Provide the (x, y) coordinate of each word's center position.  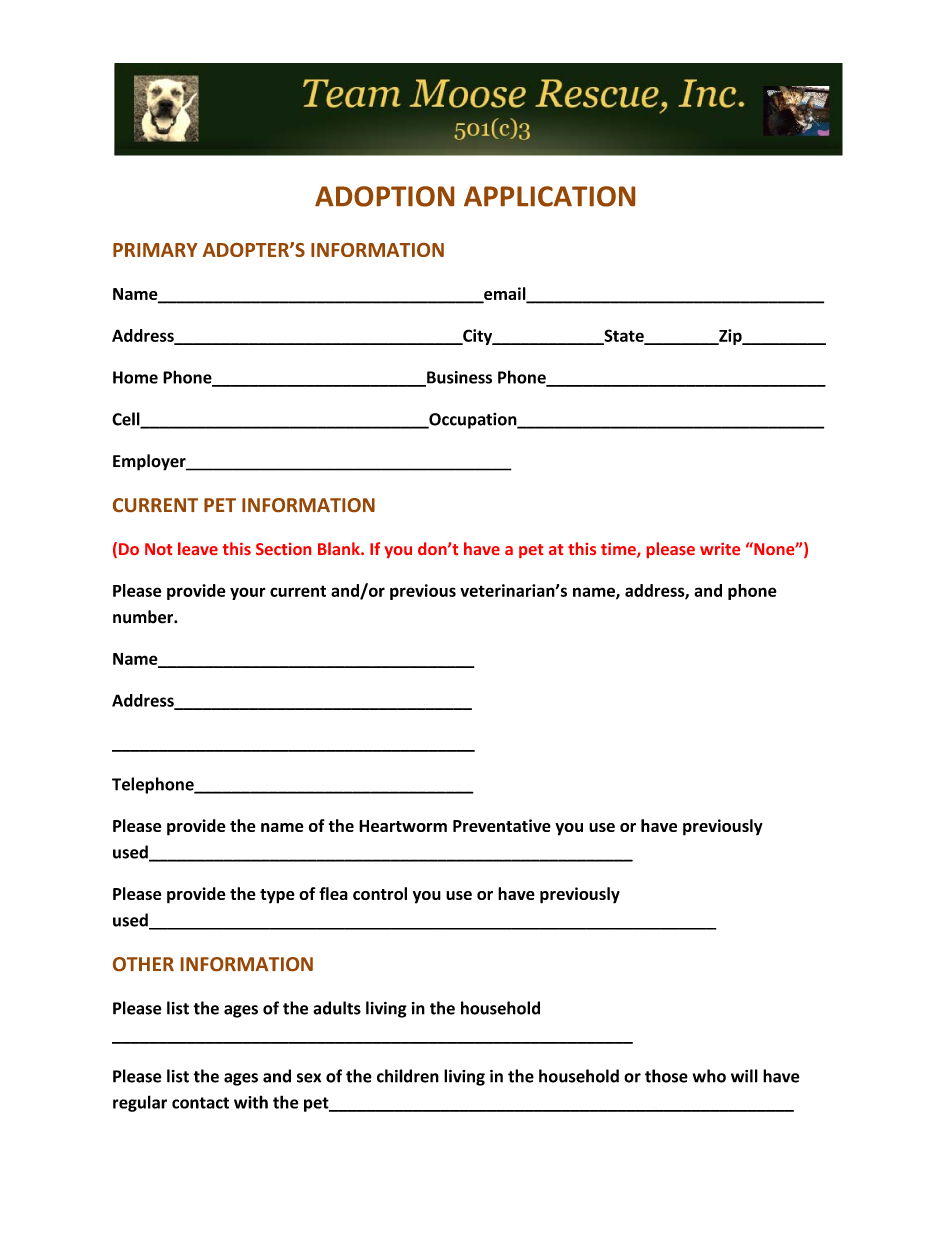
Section (283, 549)
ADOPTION (384, 196)
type (277, 896)
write (720, 549)
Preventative (502, 825)
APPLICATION (549, 196)
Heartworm (403, 826)
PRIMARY (155, 250)
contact (200, 1103)
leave (198, 548)
